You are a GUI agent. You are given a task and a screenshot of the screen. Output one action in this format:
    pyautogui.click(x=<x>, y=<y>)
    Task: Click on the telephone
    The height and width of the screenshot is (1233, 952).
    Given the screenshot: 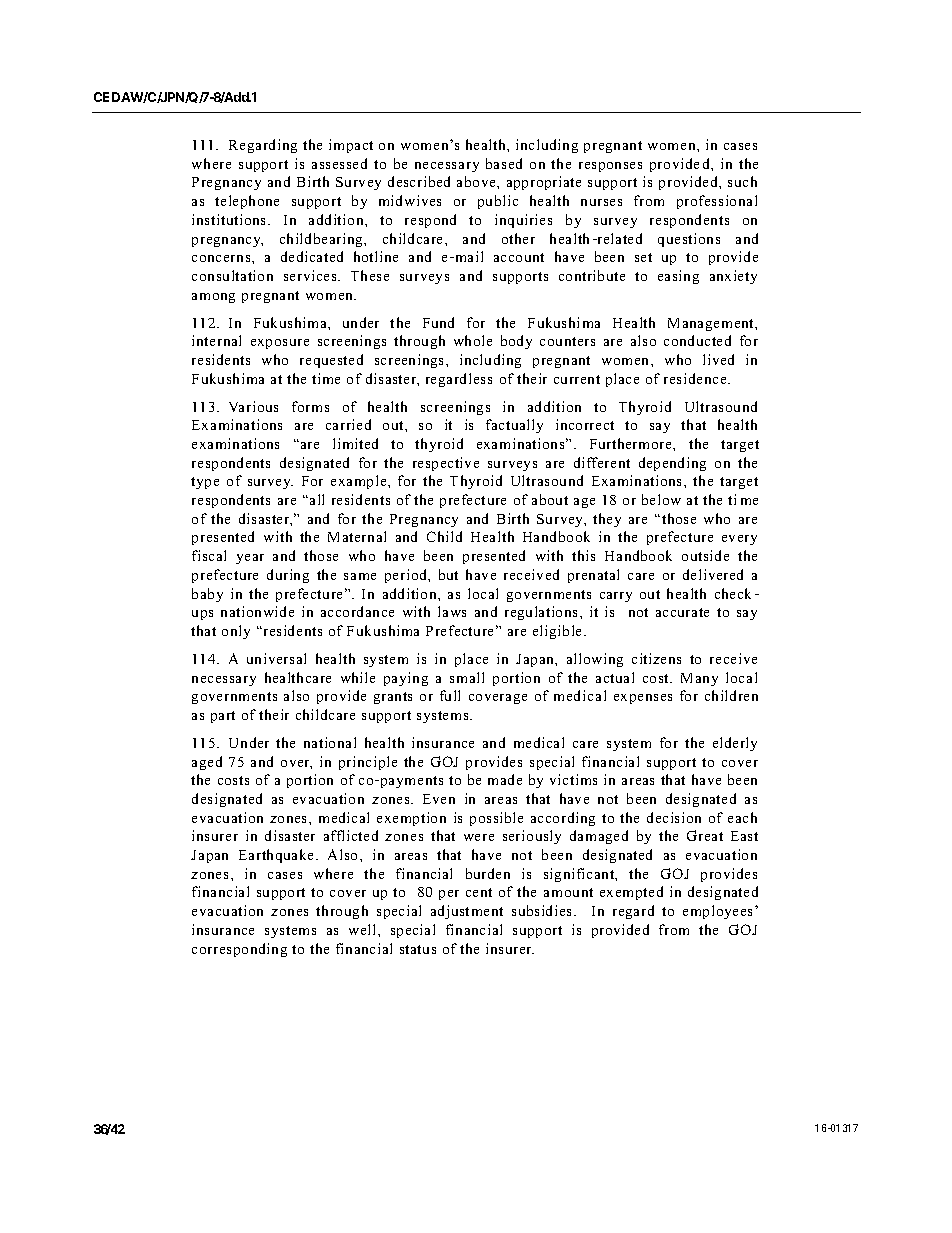 What is the action you would take?
    pyautogui.click(x=247, y=202)
